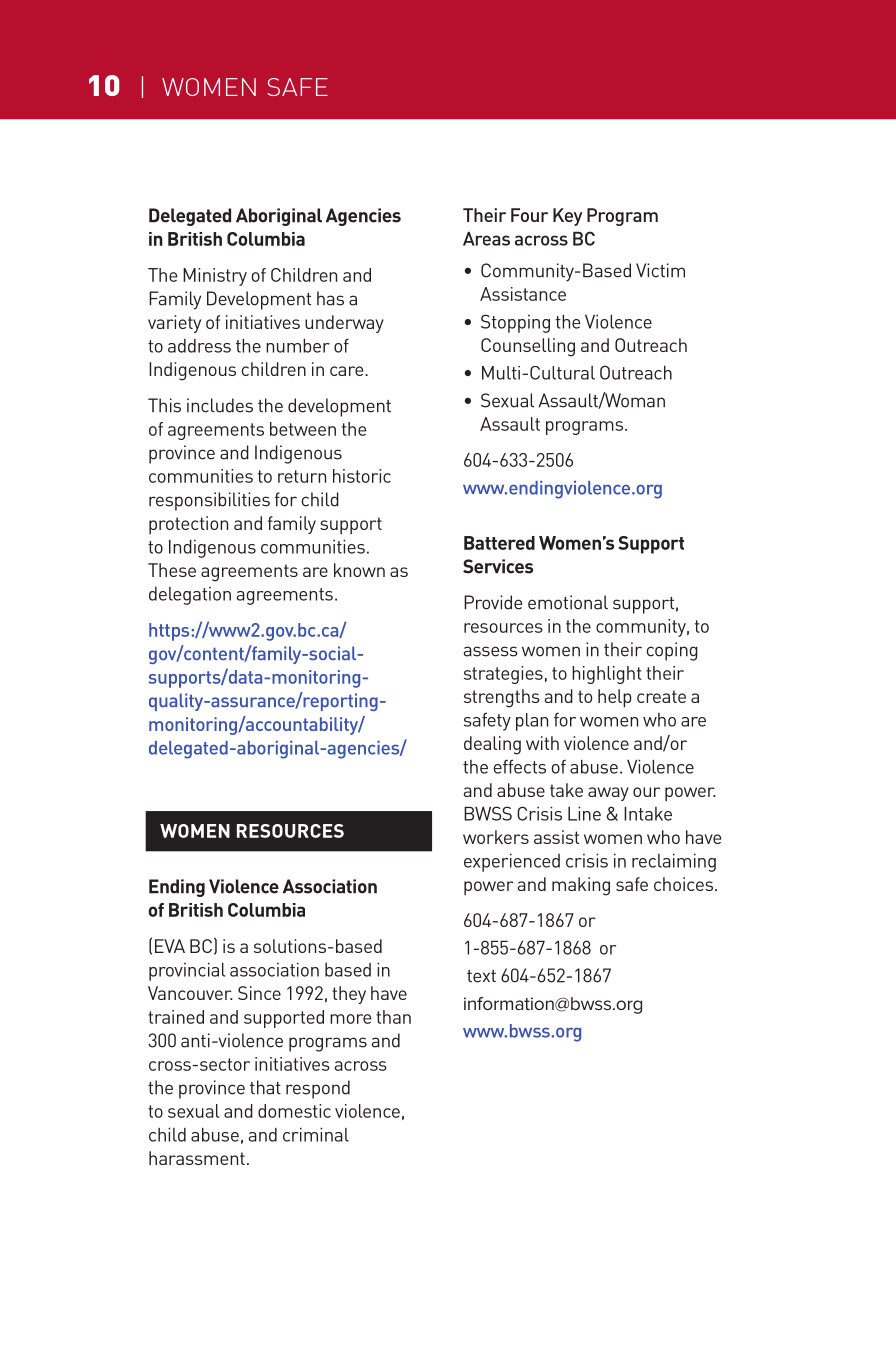 The width and height of the image is (896, 1349). What do you see at coordinates (499, 543) in the image?
I see `Battered` at bounding box center [499, 543].
